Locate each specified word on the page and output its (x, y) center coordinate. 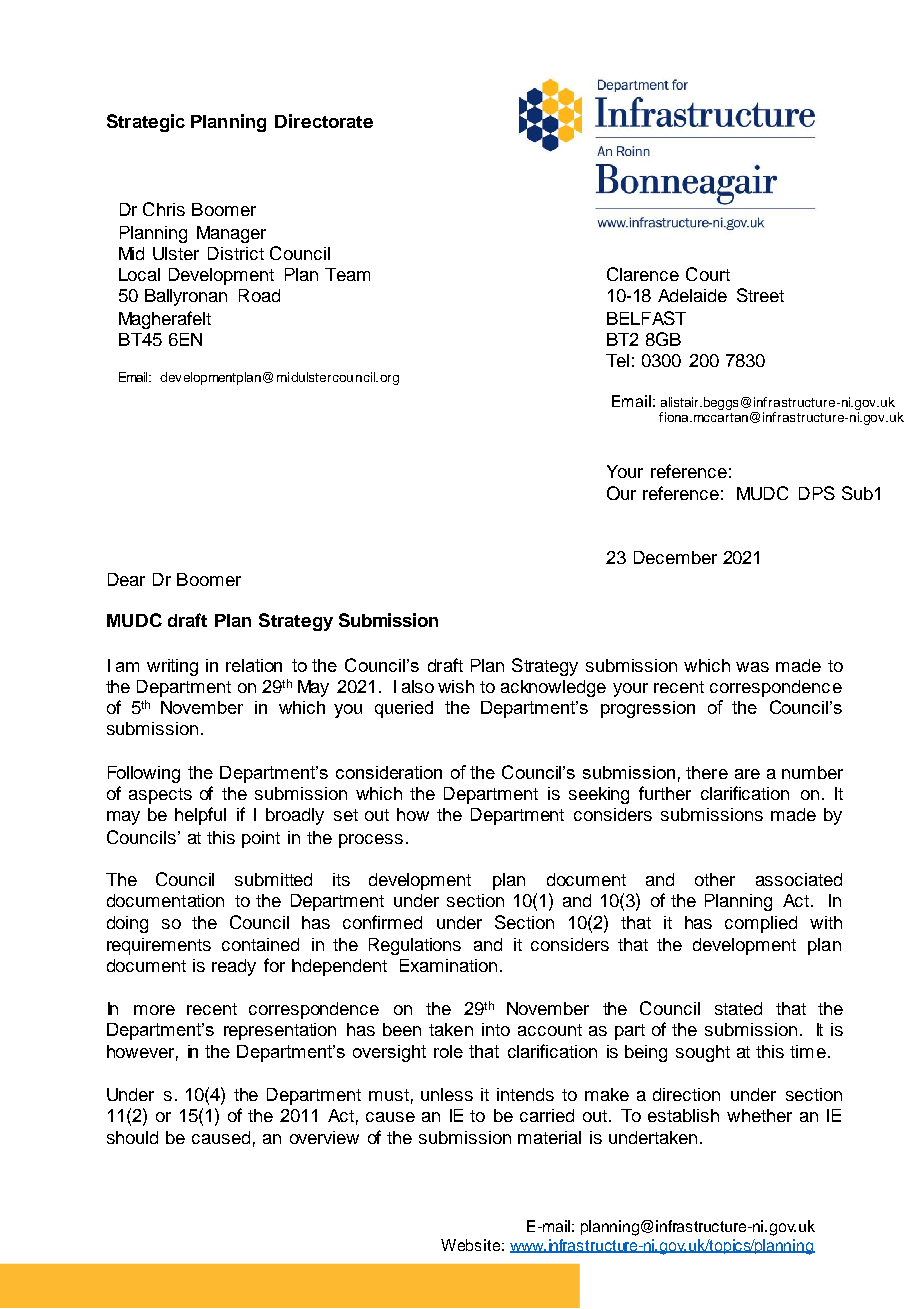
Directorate (324, 121)
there (707, 772)
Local (139, 274)
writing (172, 667)
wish (456, 686)
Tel (617, 360)
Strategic (146, 123)
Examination (448, 965)
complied (761, 924)
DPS (817, 493)
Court (708, 274)
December (675, 557)
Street (760, 295)
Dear (126, 579)
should (132, 1137)
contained (260, 944)
